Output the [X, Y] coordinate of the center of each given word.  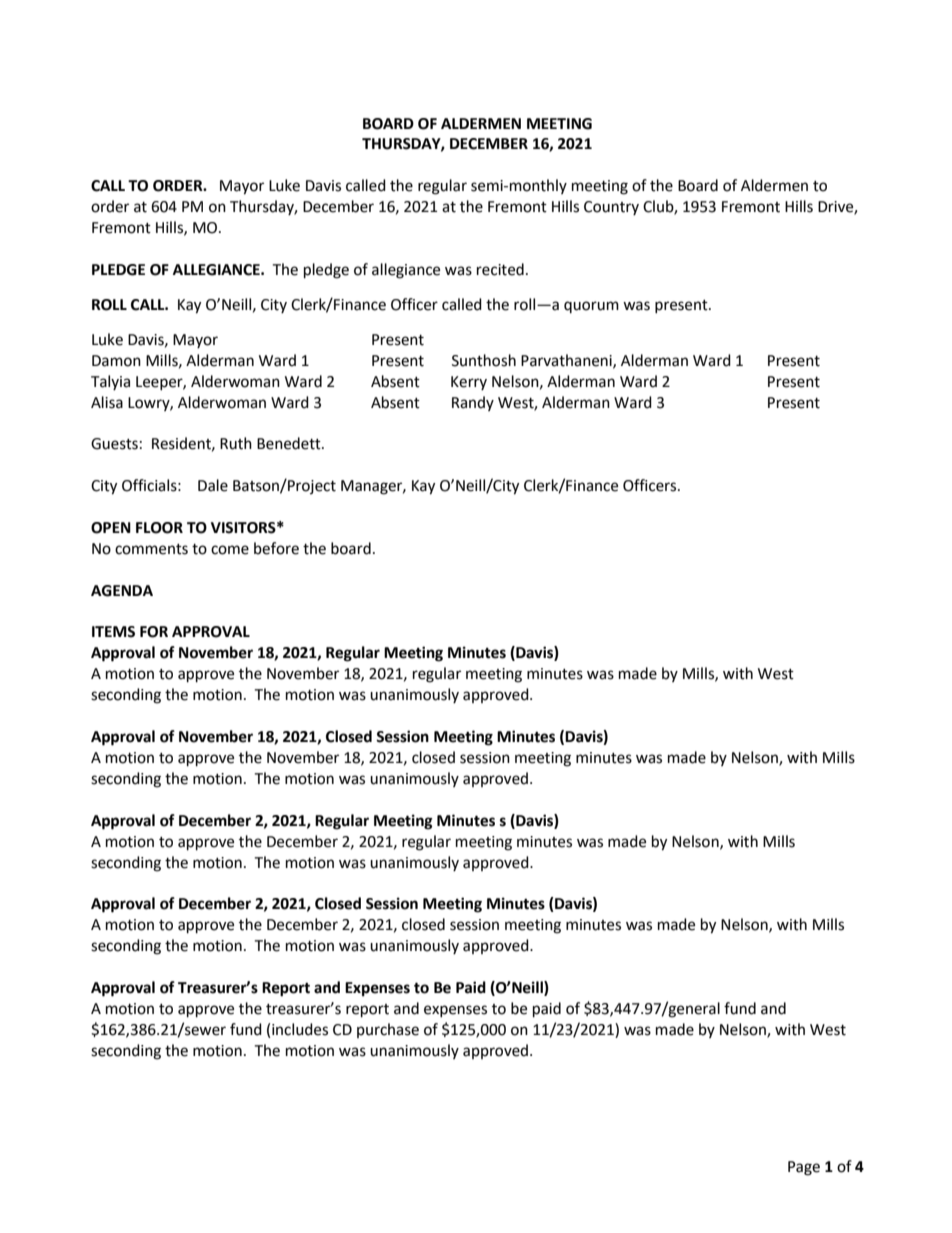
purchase [388, 1030]
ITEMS [113, 632]
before [276, 548]
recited [500, 269]
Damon [116, 361]
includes [300, 1029]
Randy [473, 403]
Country [611, 208]
